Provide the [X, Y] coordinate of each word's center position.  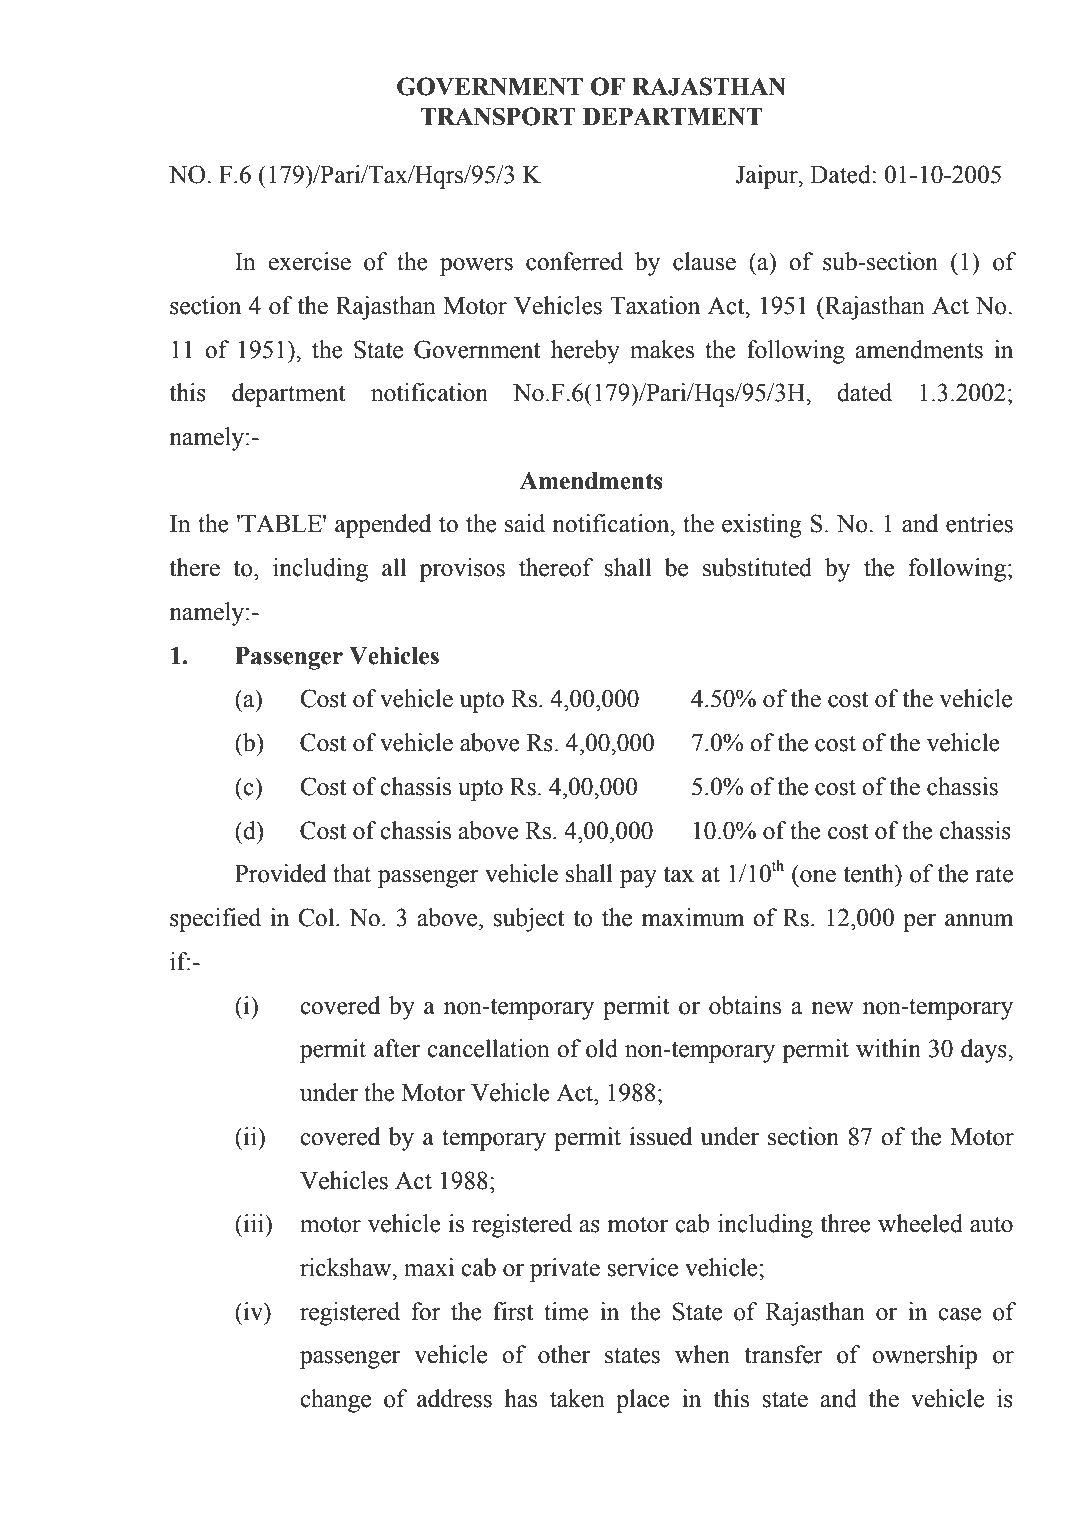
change [335, 1401]
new [832, 1008]
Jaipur [767, 177]
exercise [310, 261]
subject [529, 920]
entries [979, 523]
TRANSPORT [498, 116]
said [525, 523]
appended [383, 526]
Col [318, 917]
